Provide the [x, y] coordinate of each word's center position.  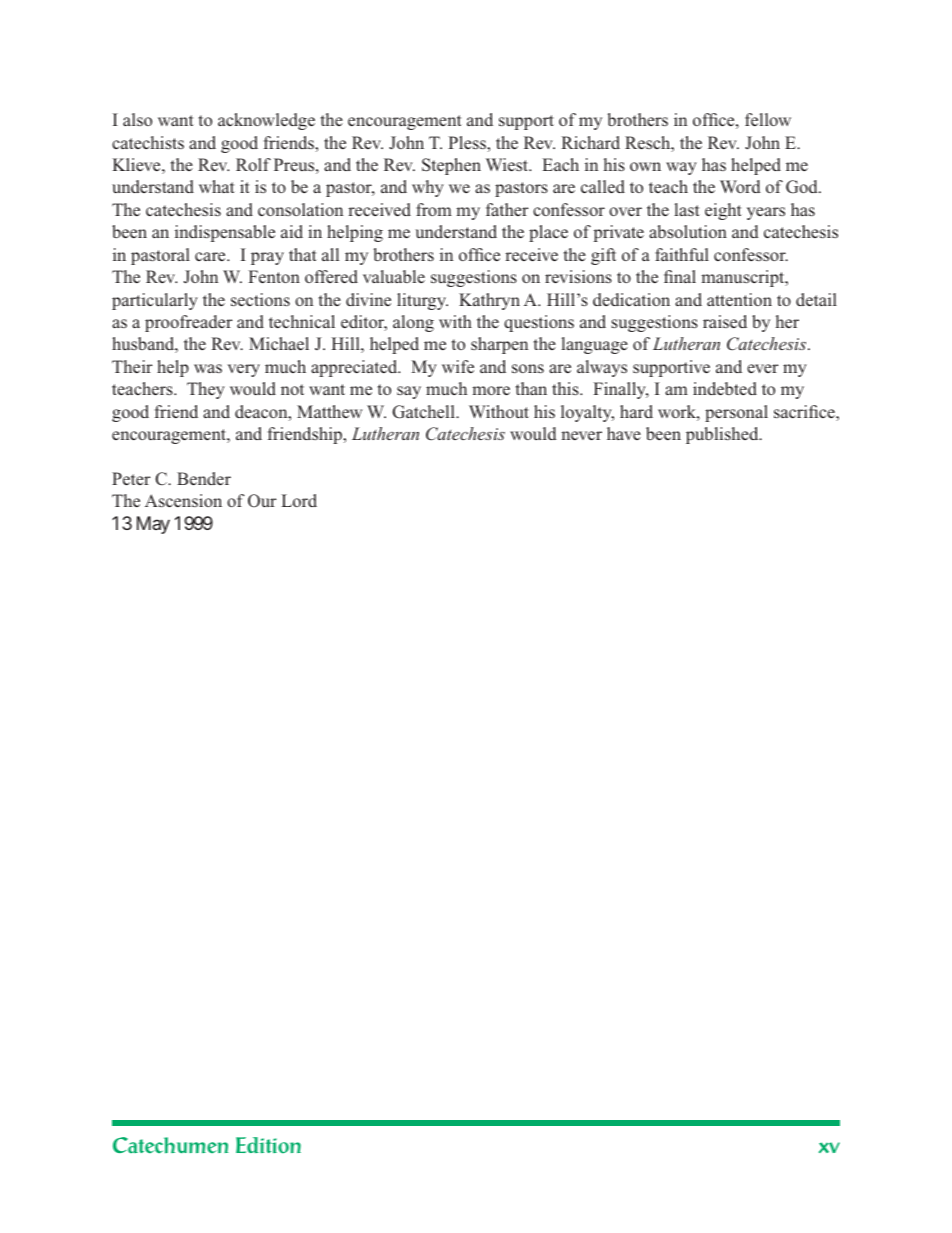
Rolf [253, 164]
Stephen [451, 166]
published [723, 435]
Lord [299, 500]
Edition [268, 1145]
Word [740, 186]
